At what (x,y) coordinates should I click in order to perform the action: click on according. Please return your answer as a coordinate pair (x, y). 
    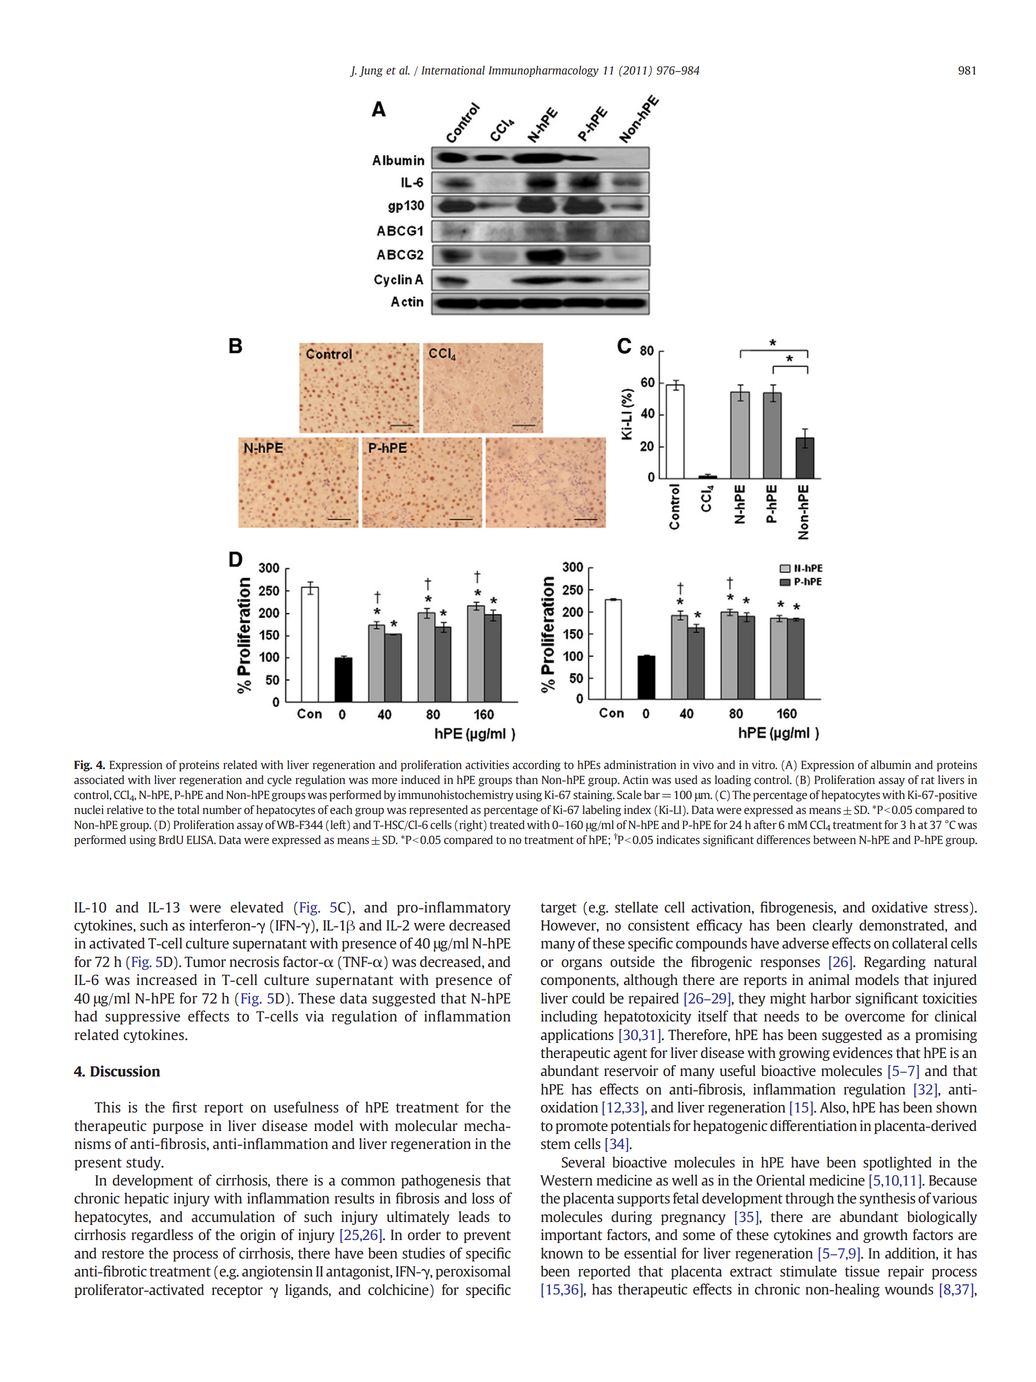
    Looking at the image, I should click on (536, 766).
